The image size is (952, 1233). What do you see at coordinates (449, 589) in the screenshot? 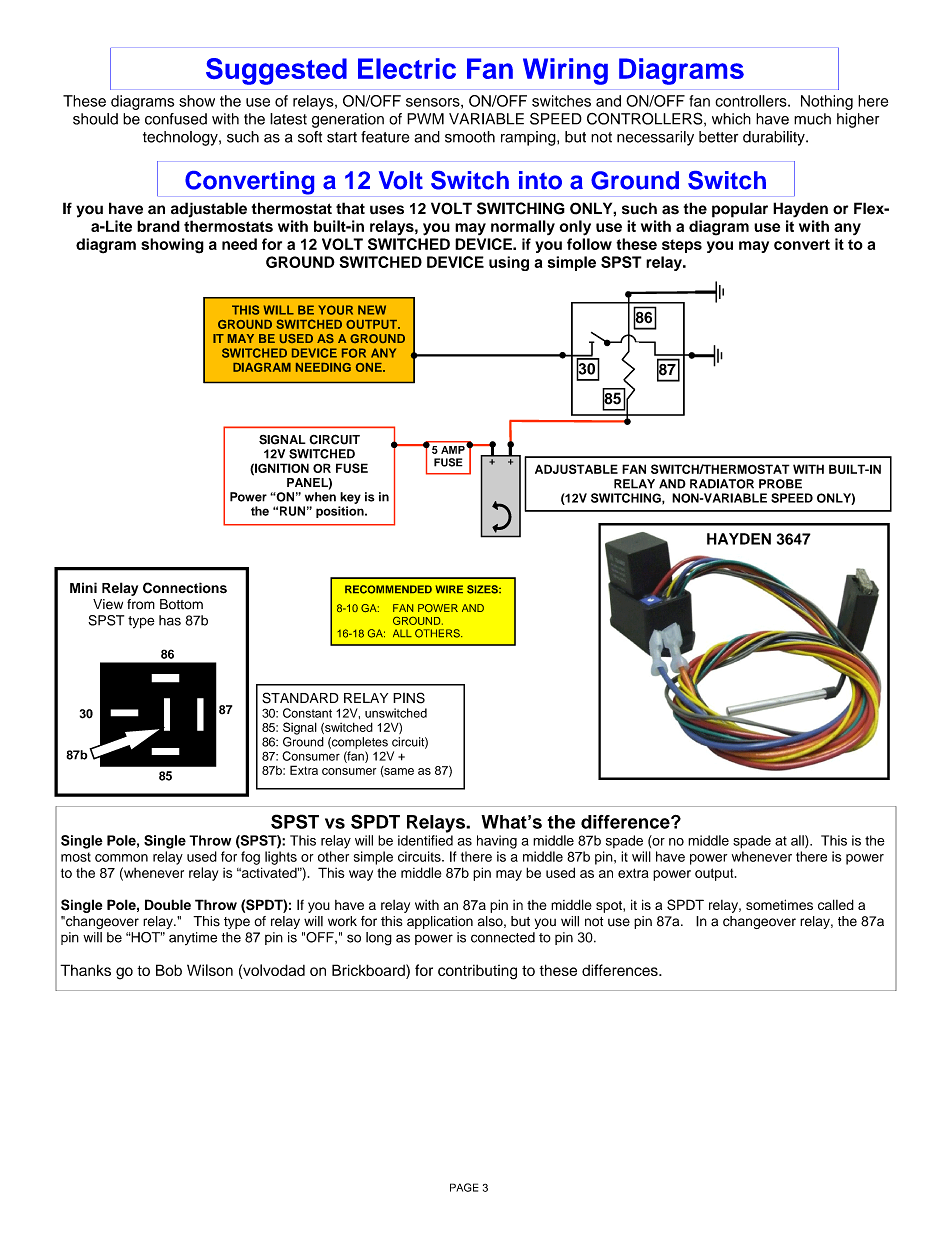
I see `WIRE` at bounding box center [449, 589].
